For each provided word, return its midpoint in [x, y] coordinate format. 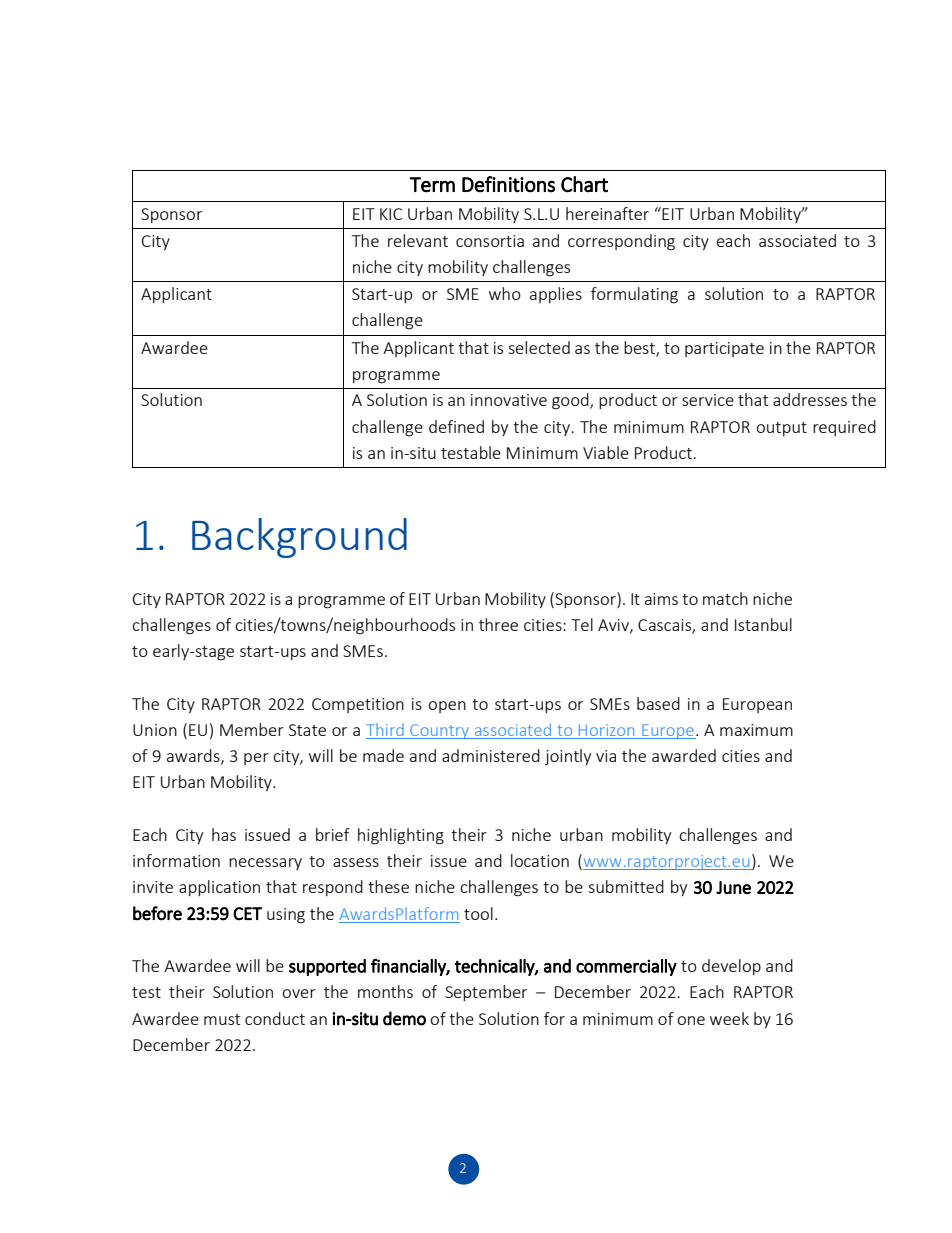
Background [299, 538]
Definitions [508, 184]
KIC [391, 214]
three [498, 624]
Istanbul [763, 624]
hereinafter [607, 213]
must [222, 1019]
